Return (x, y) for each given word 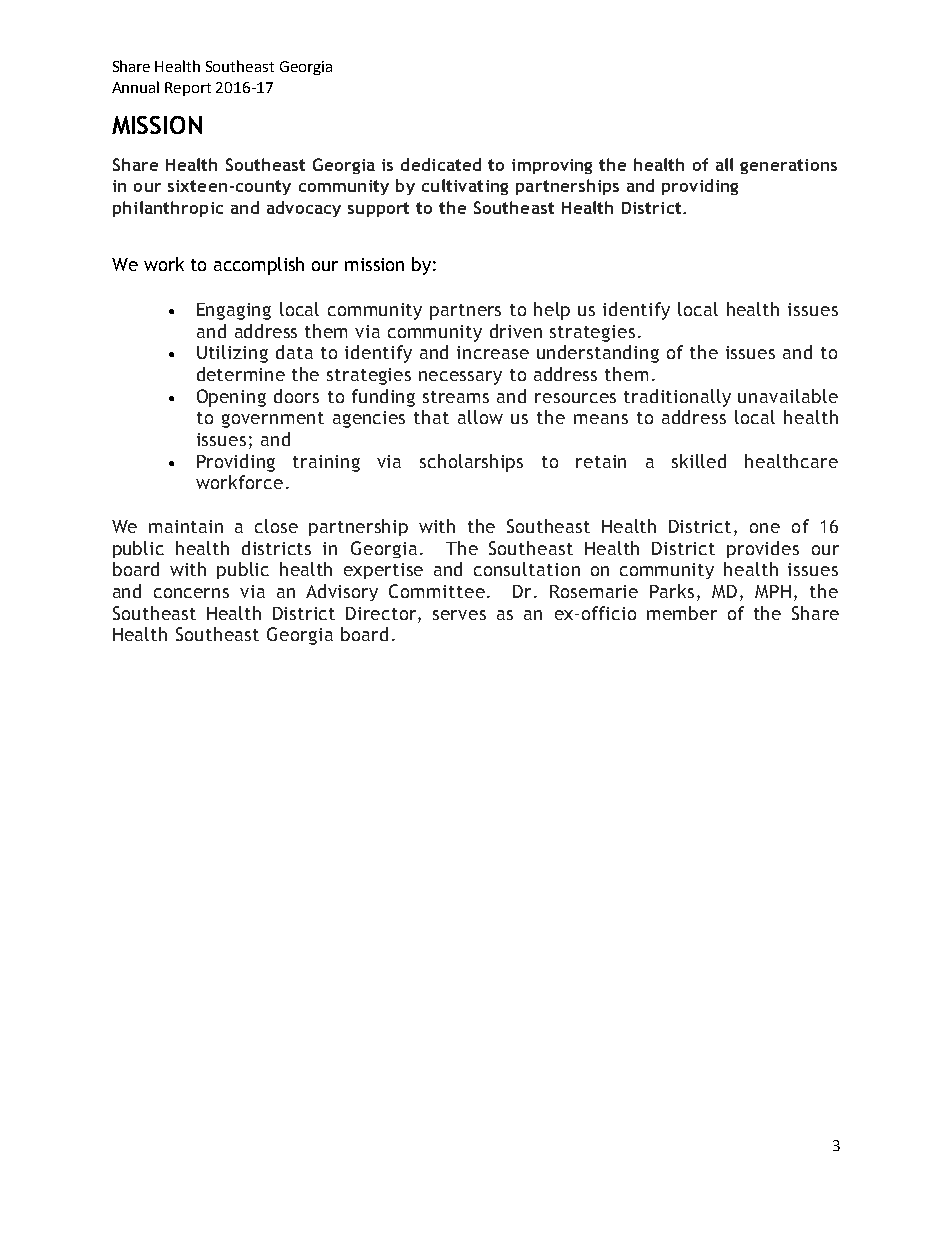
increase (493, 352)
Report (188, 89)
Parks (672, 591)
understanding (598, 354)
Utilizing (232, 354)
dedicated (441, 164)
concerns (191, 593)
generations (788, 166)
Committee (437, 591)
